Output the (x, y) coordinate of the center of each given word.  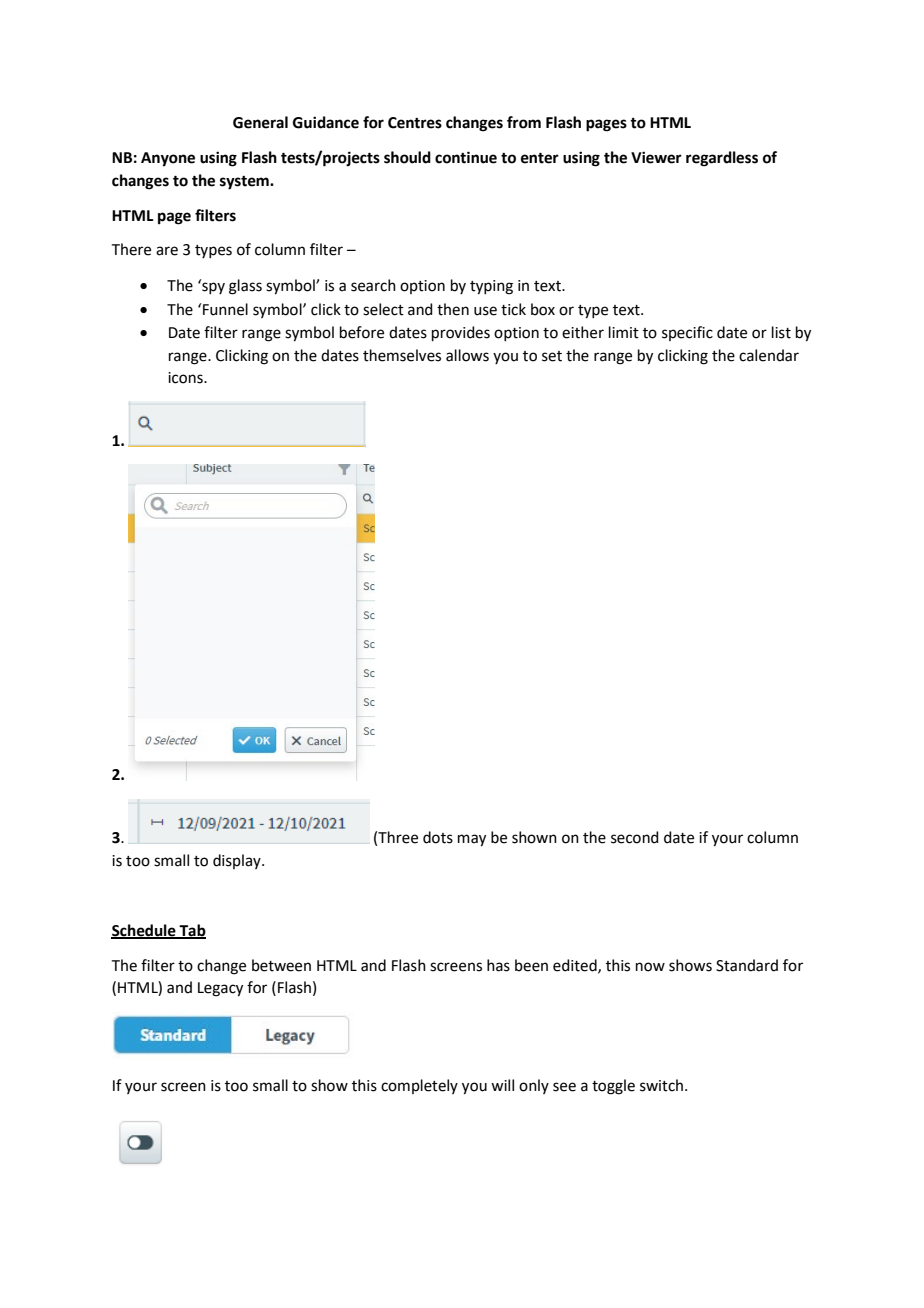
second (635, 837)
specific (687, 333)
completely (419, 1086)
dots (438, 837)
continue (466, 157)
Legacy (220, 989)
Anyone (168, 159)
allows (467, 355)
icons (186, 378)
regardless (722, 159)
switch (661, 1085)
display (238, 861)
